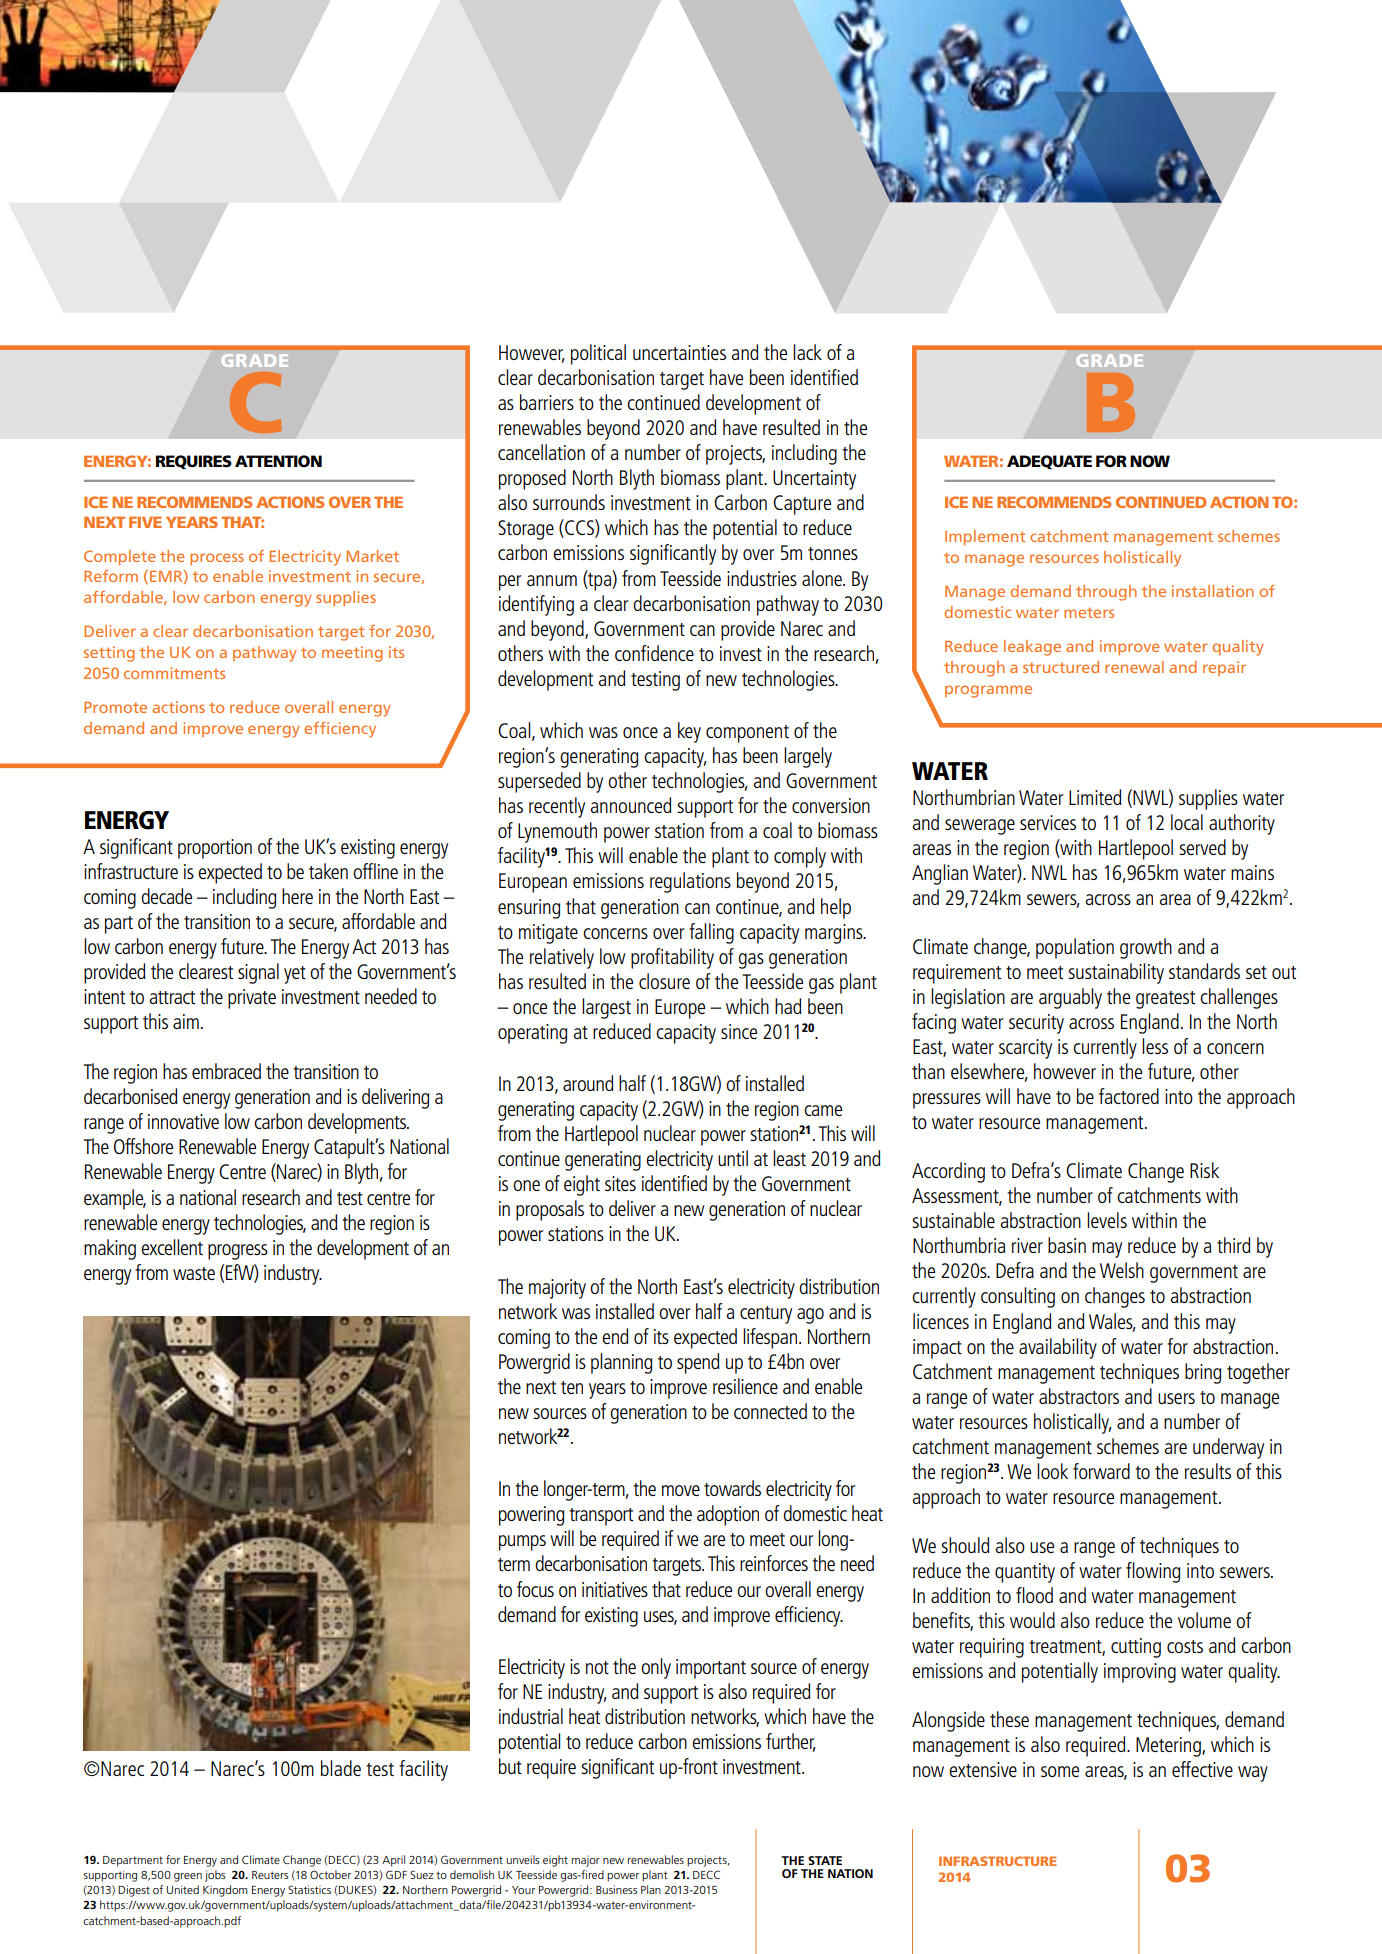  Describe the element at coordinates (690, 882) in the document. I see `regulations` at that location.
